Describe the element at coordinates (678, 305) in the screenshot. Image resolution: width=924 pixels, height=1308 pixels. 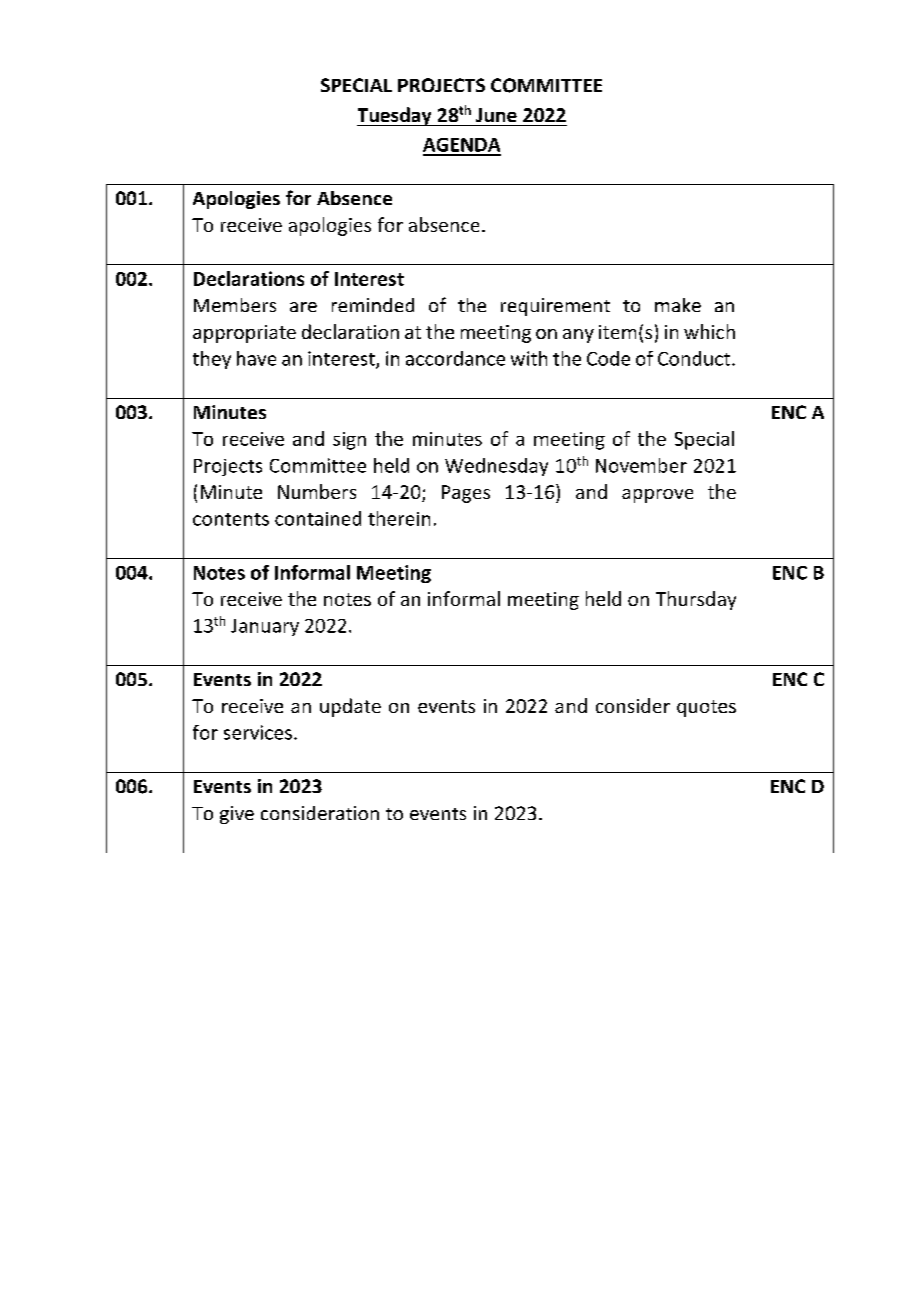
I see `make` at that location.
